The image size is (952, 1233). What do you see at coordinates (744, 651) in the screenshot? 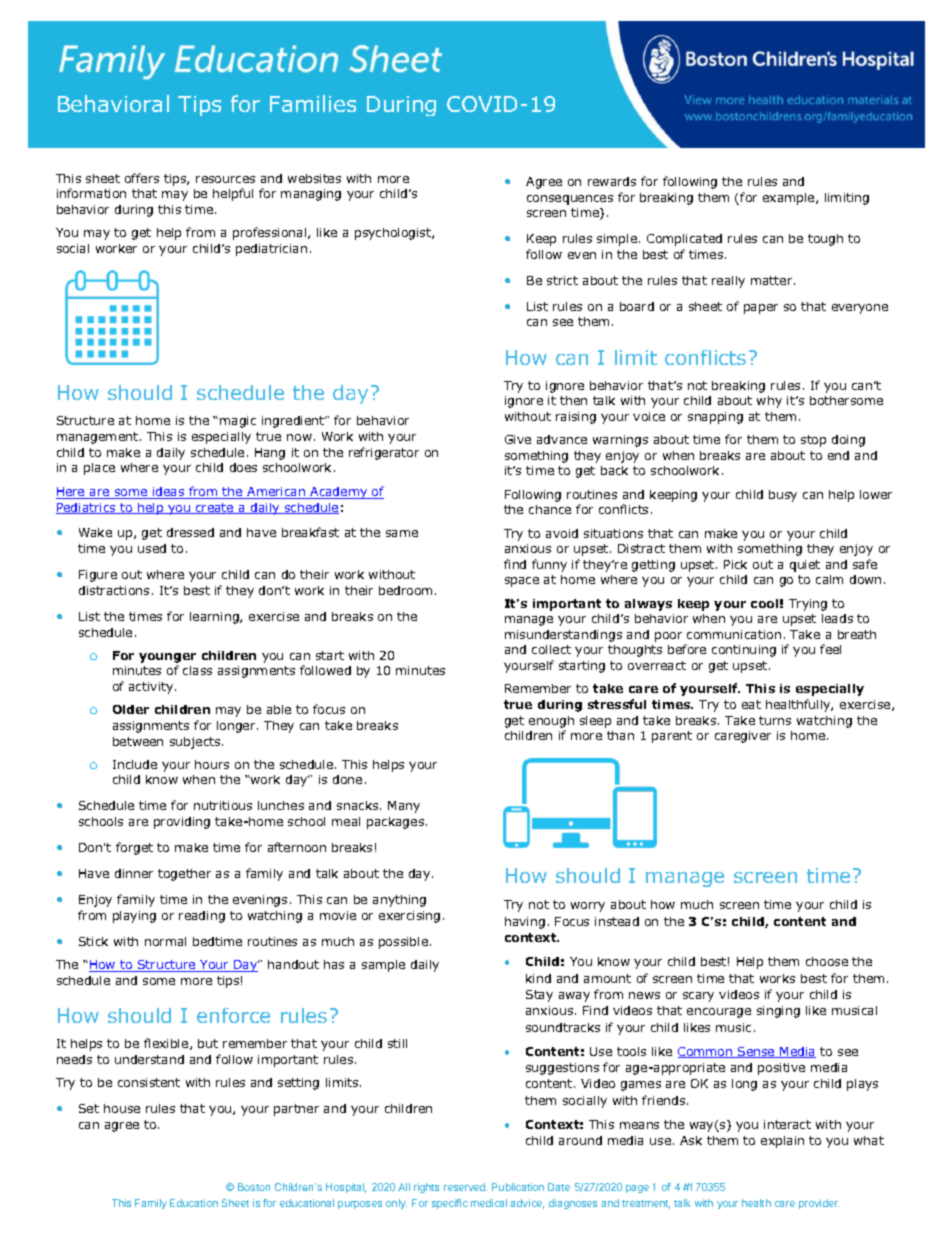
I see `continuing` at bounding box center [744, 651].
